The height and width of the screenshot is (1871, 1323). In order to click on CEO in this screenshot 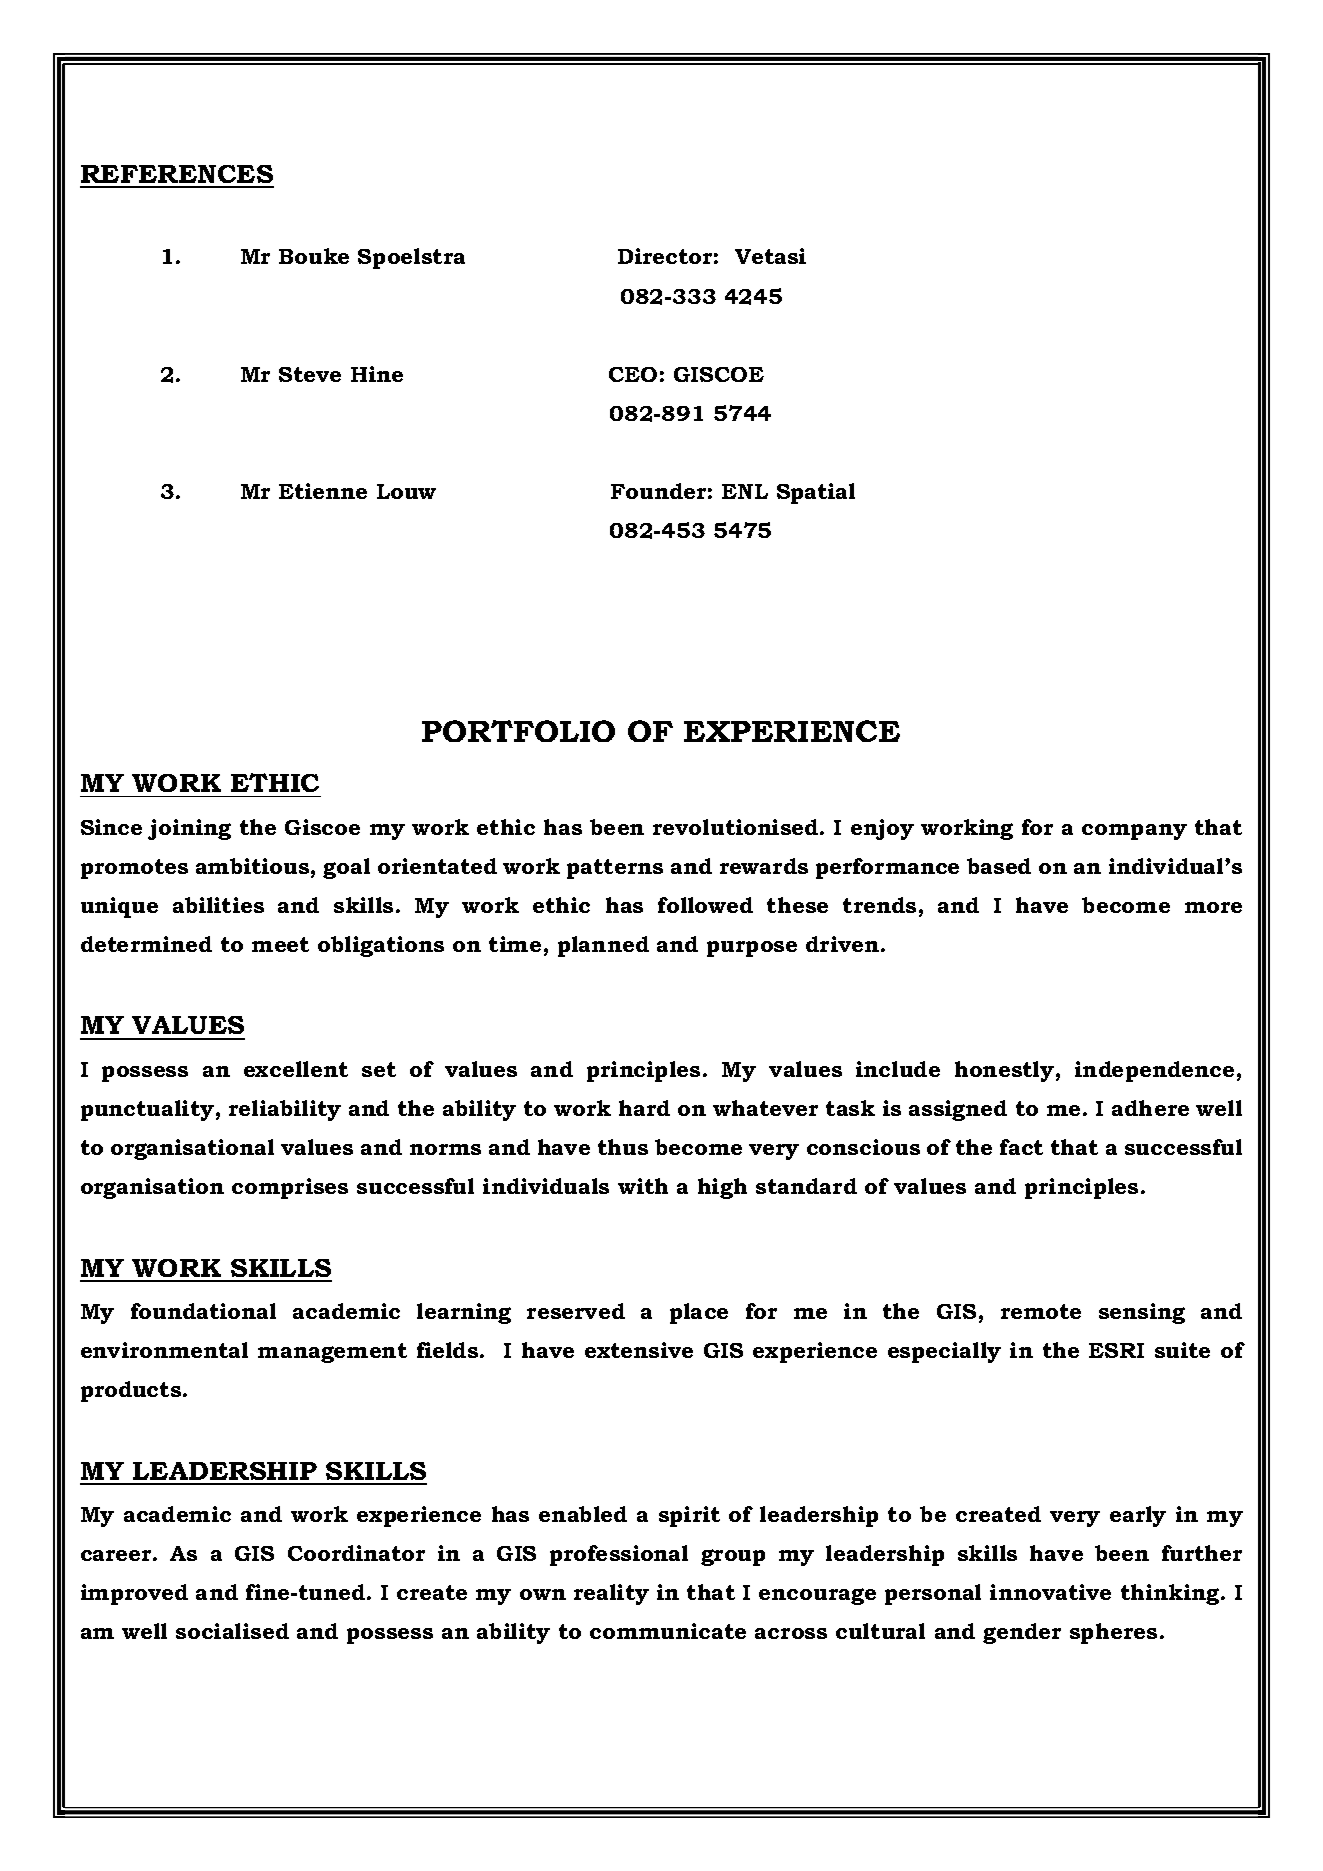, I will do `click(633, 374)`.
